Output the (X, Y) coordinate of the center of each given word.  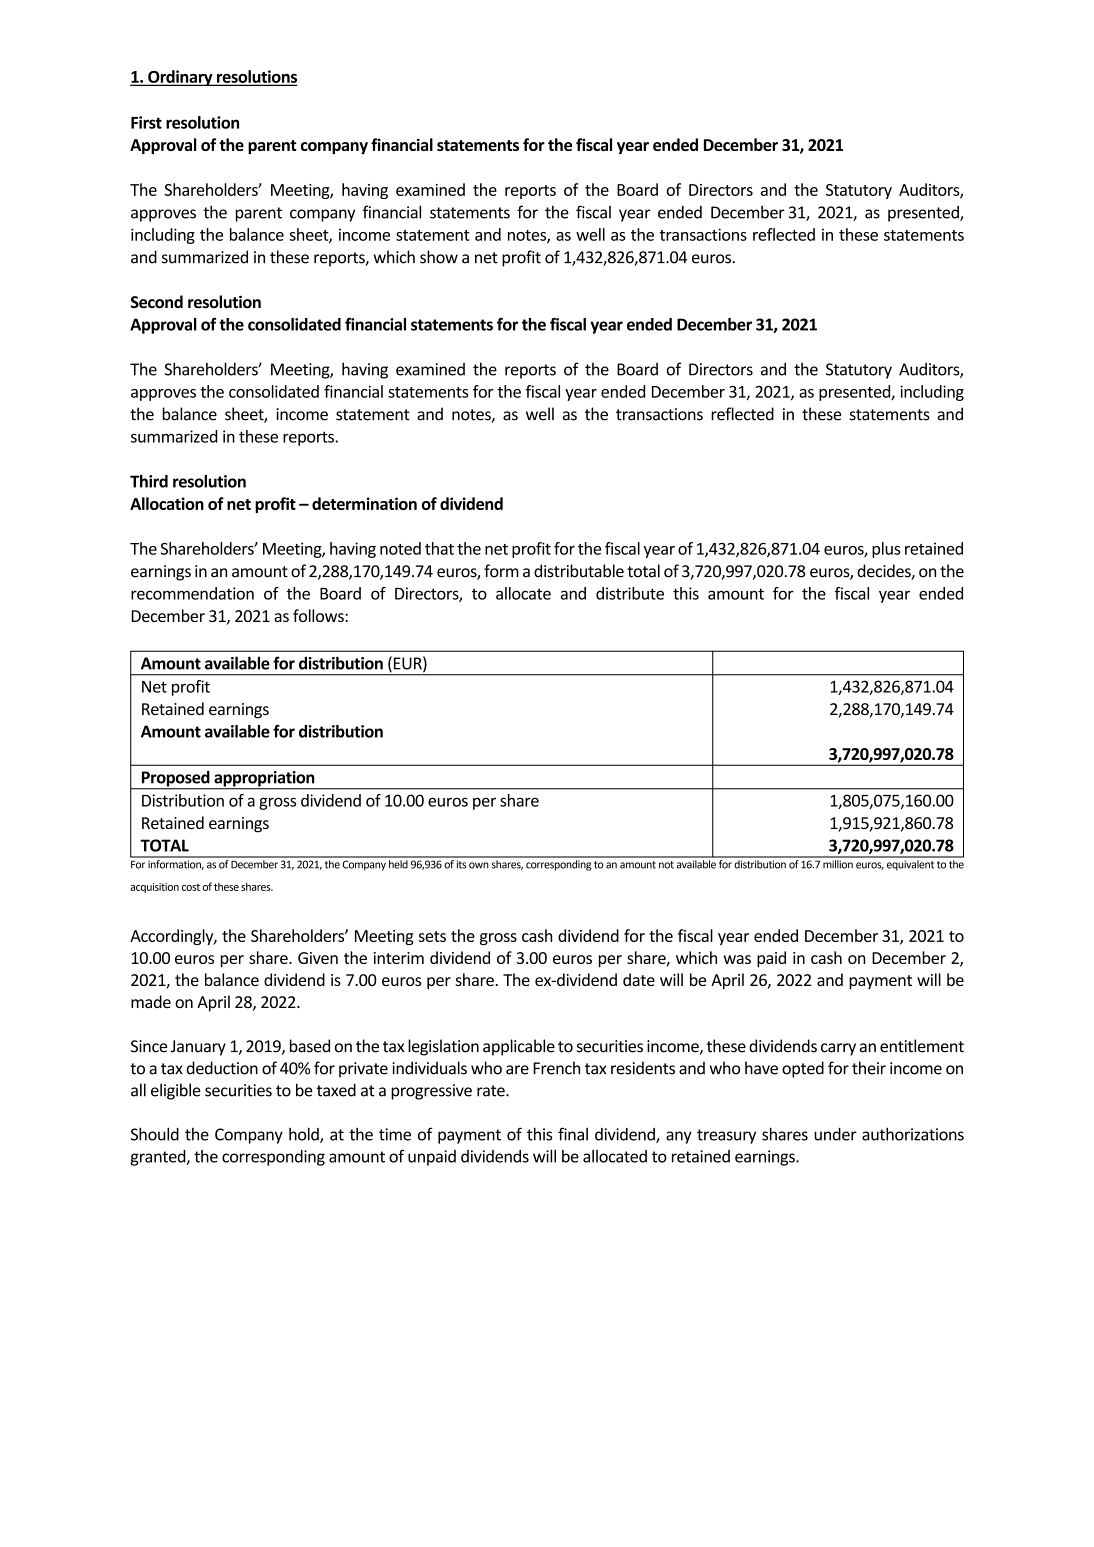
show (439, 257)
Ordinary (180, 78)
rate (492, 1091)
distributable (579, 571)
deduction (222, 1068)
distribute (630, 593)
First (146, 122)
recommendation (192, 593)
